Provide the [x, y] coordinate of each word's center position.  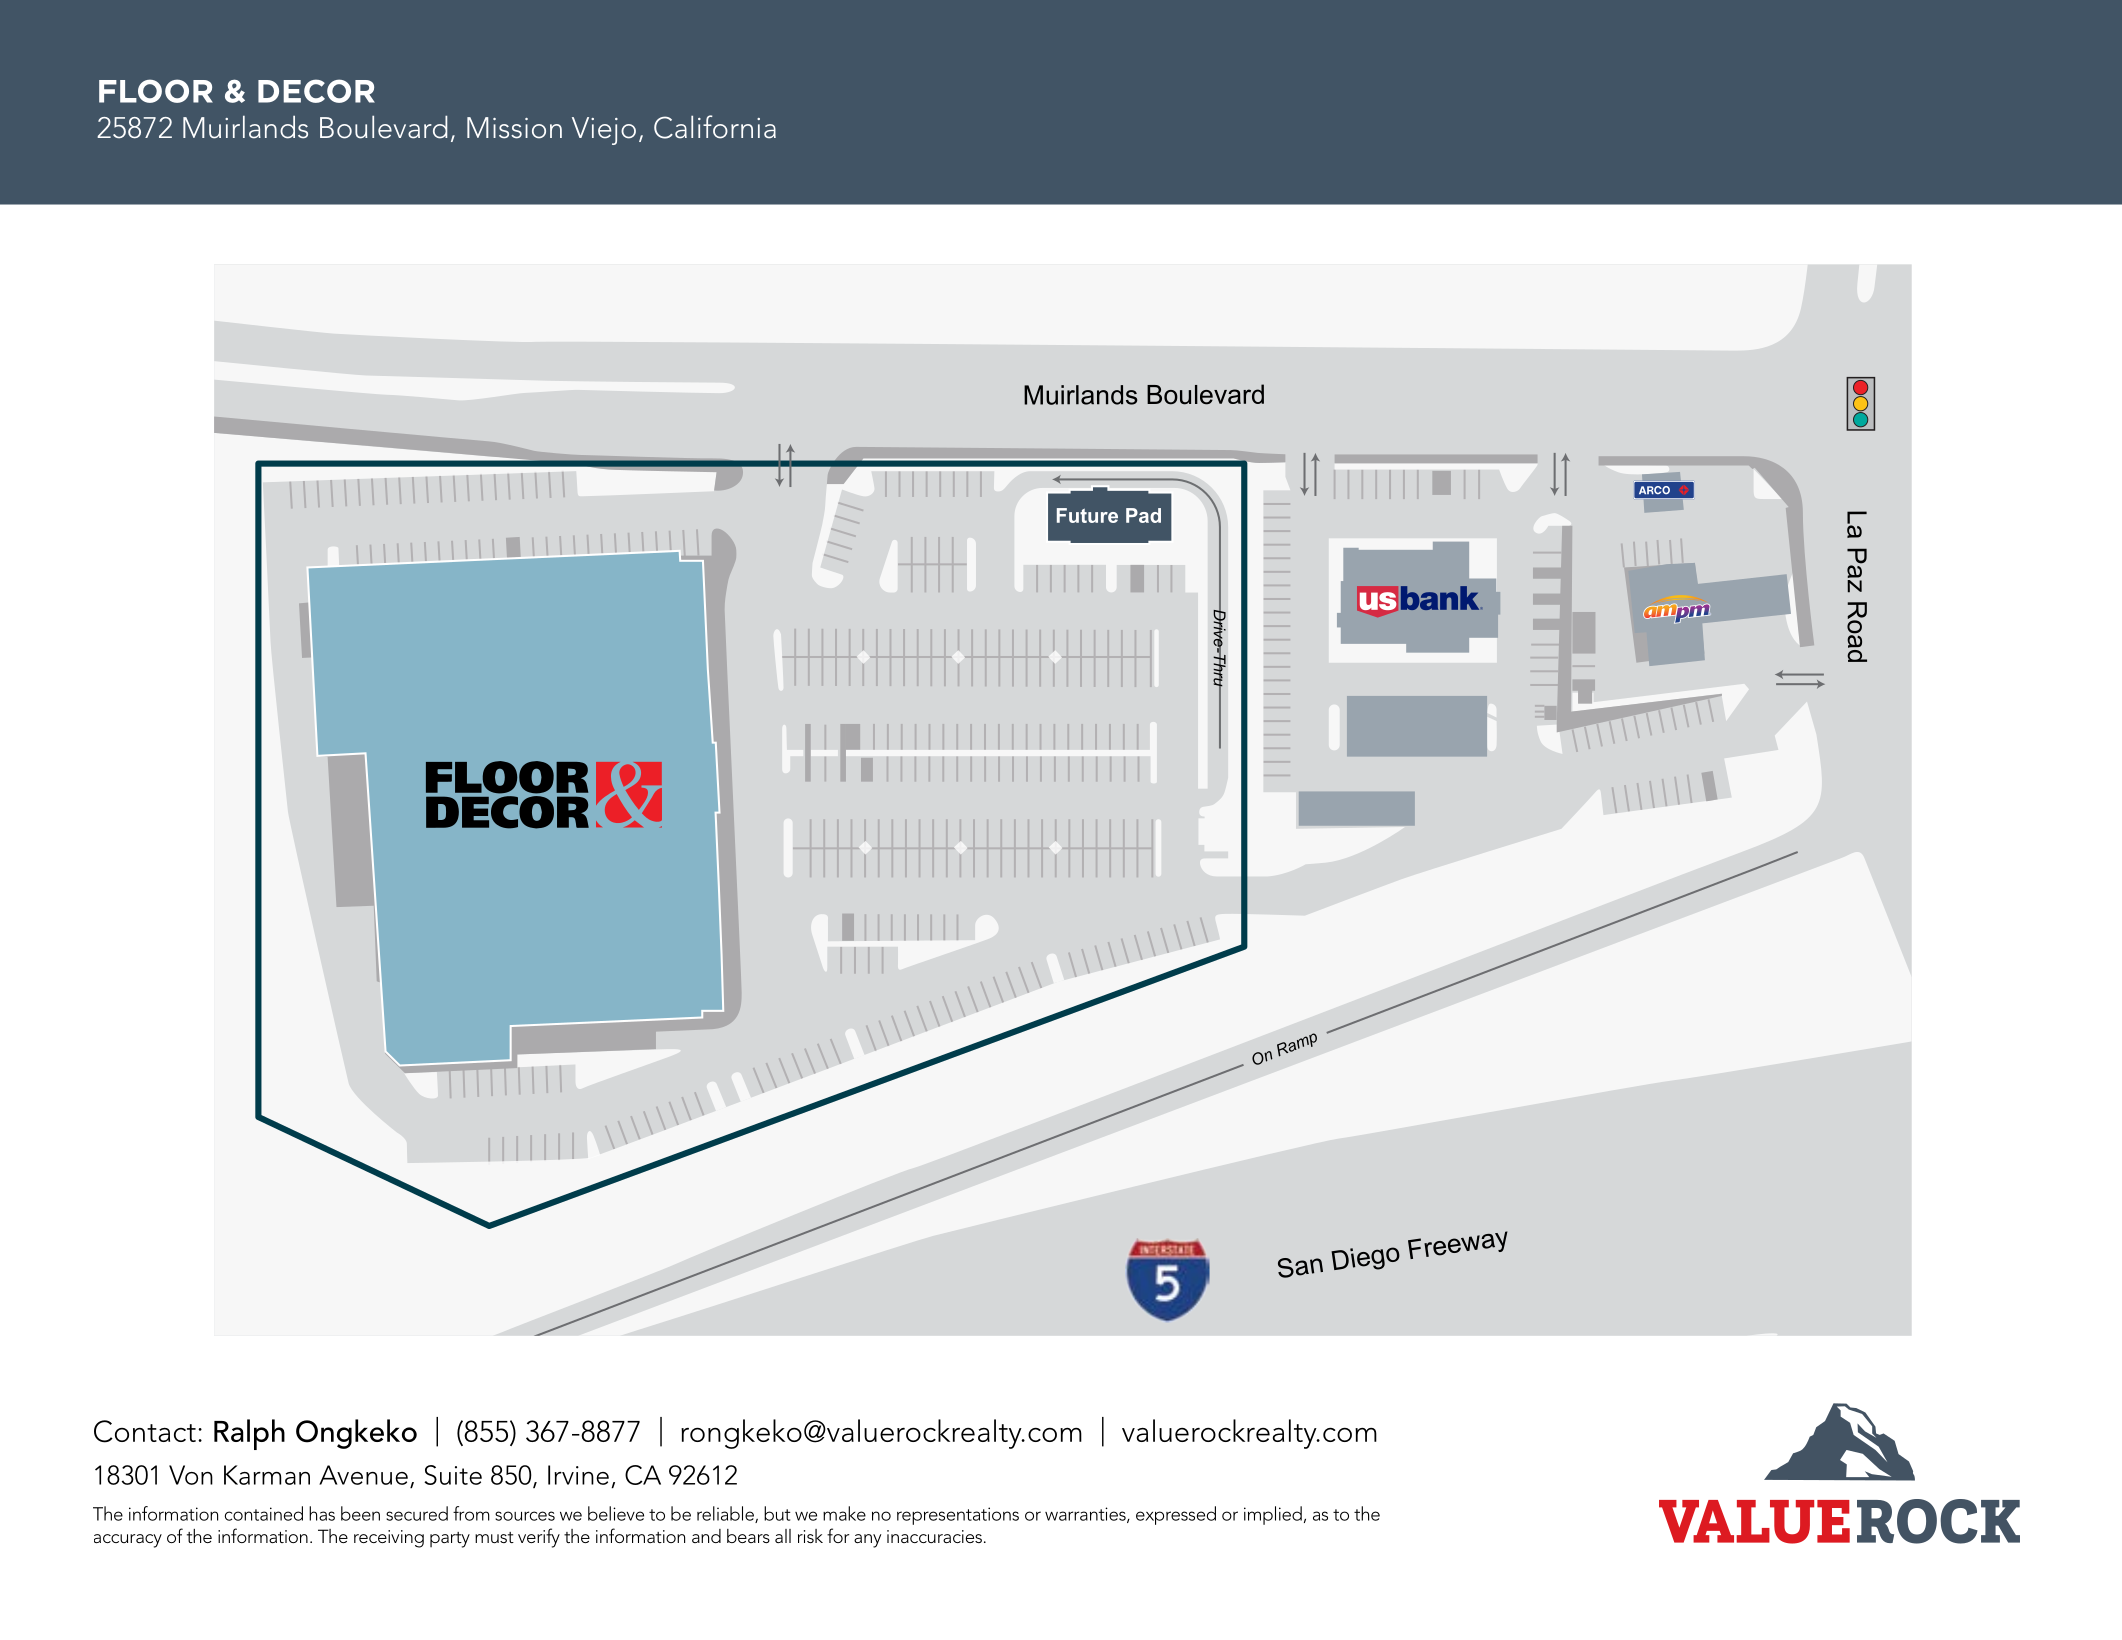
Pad [1143, 515]
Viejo [604, 131]
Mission [514, 128]
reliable [726, 1514]
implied [1273, 1515]
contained [264, 1513]
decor [316, 91]
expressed [1176, 1515]
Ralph [249, 1434]
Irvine [578, 1475]
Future [1087, 515]
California [715, 127]
